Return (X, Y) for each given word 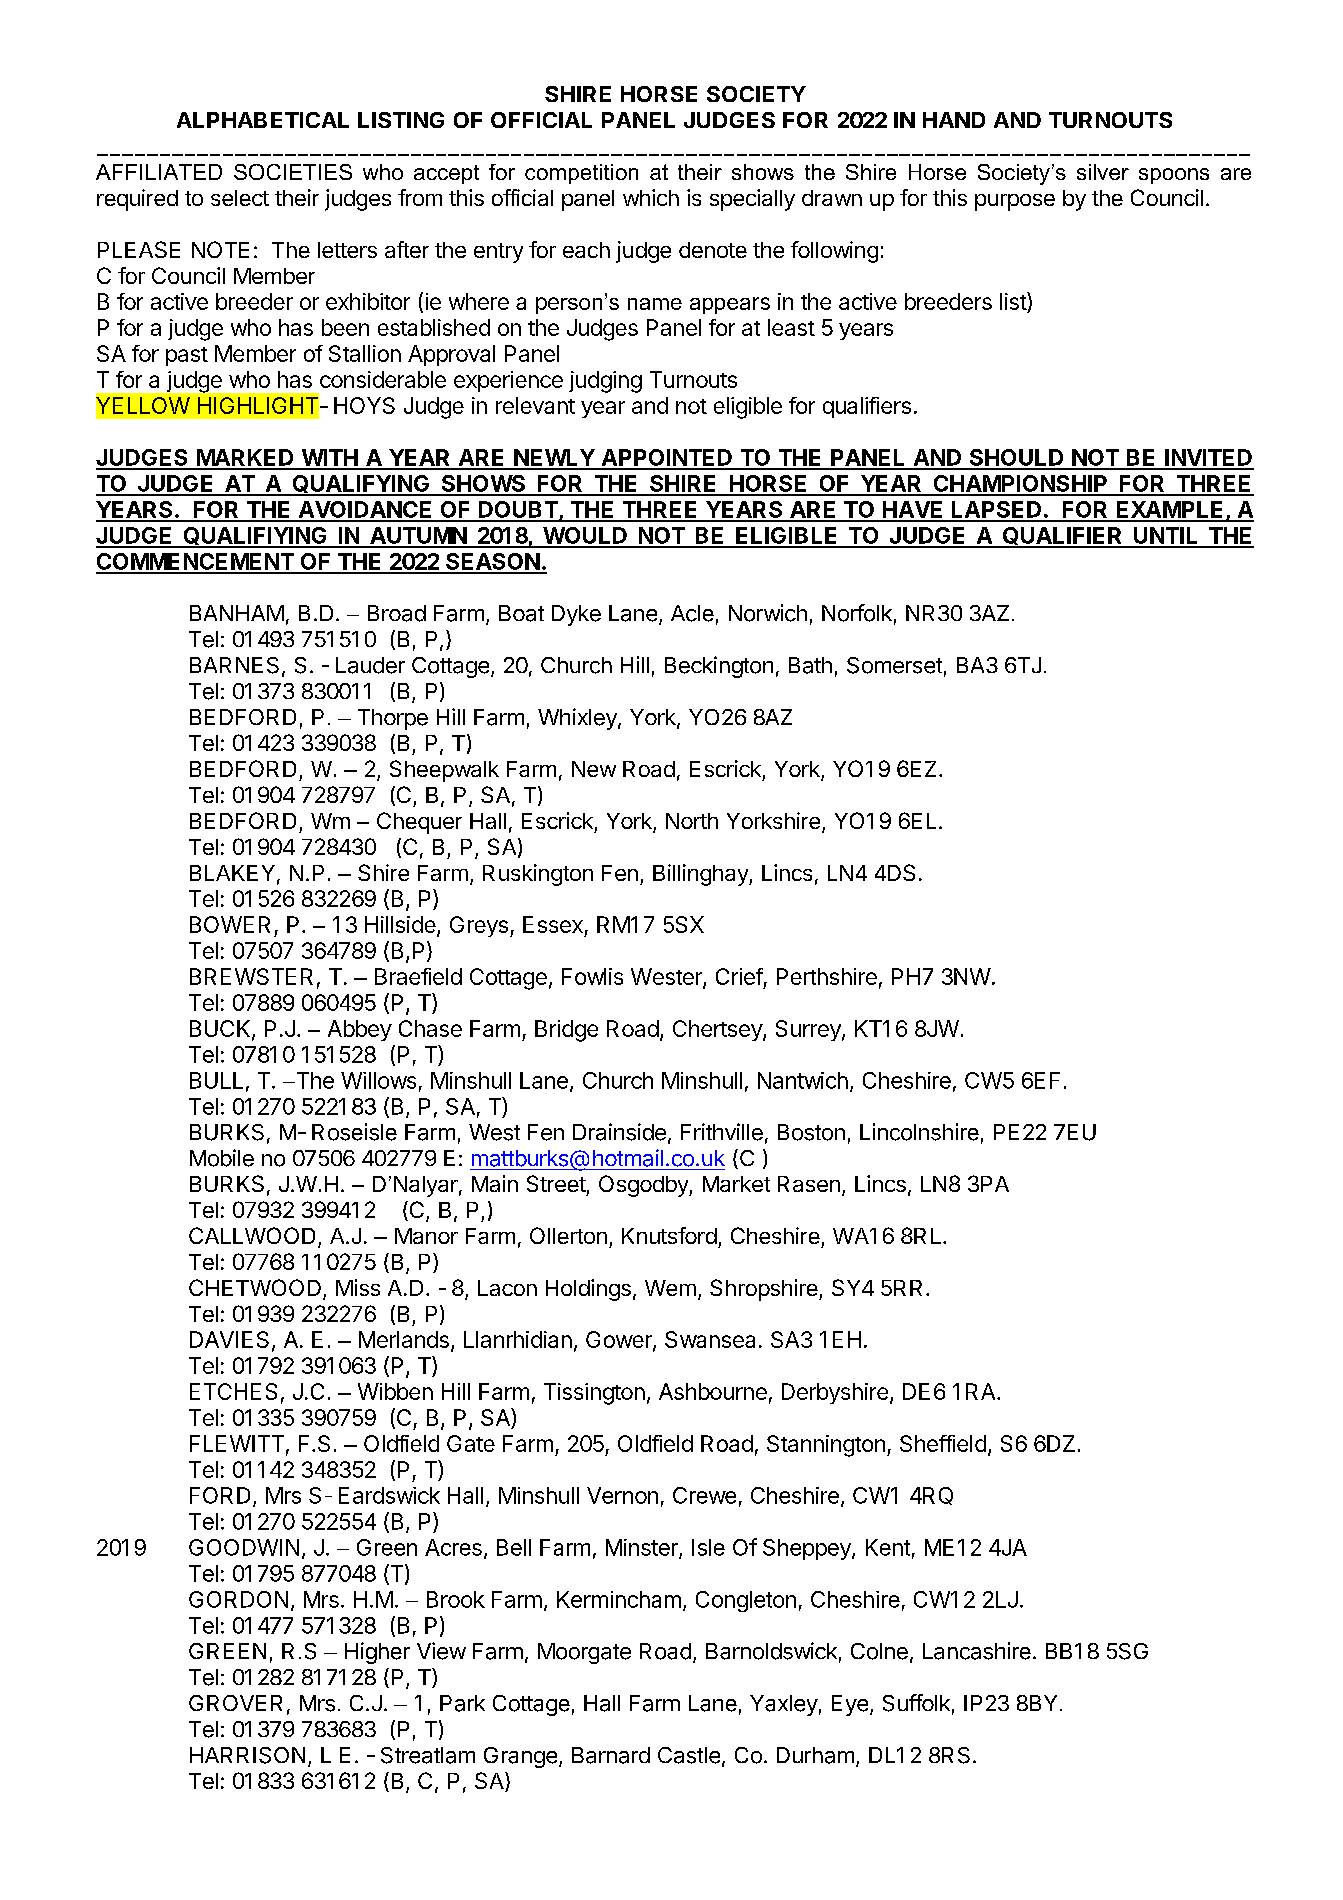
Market (736, 1184)
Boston (811, 1132)
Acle (692, 613)
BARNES (234, 665)
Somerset (894, 665)
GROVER (235, 1703)
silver (1103, 172)
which (651, 197)
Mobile (222, 1158)
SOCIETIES (293, 172)
